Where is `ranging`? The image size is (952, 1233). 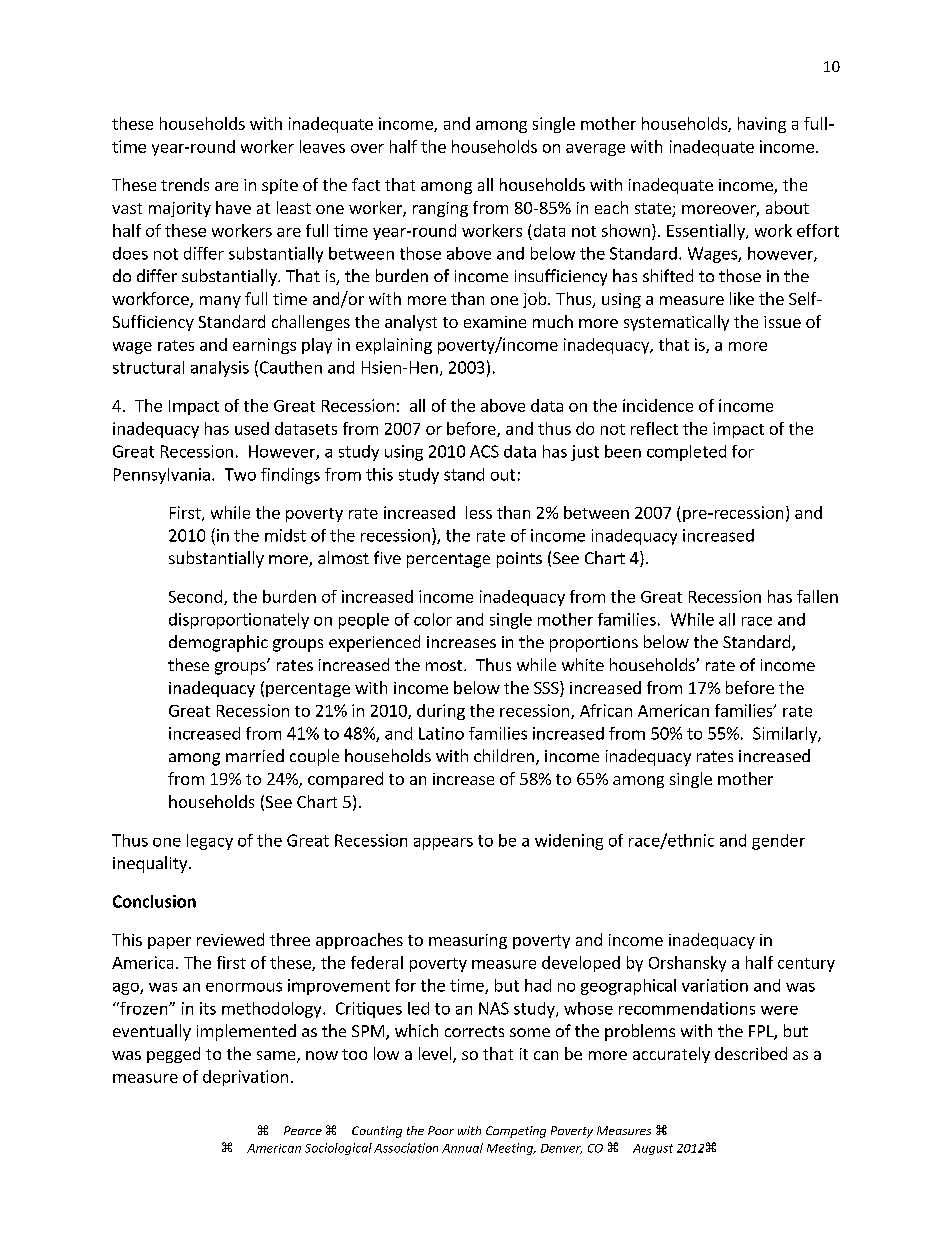 ranging is located at coordinates (440, 209).
